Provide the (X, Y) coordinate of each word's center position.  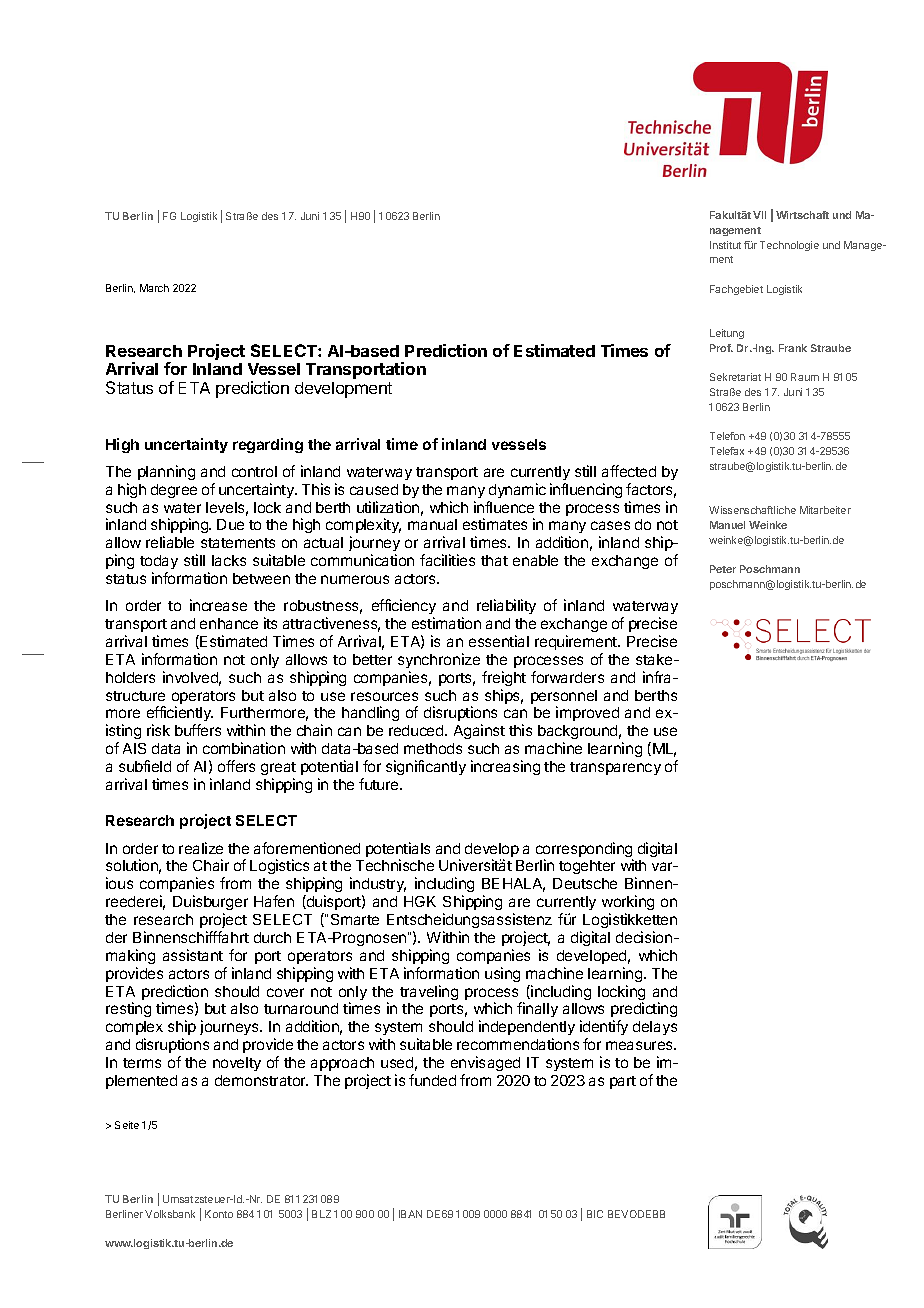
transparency (615, 768)
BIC (595, 1214)
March (154, 288)
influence (504, 507)
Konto (219, 1214)
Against (479, 731)
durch (272, 937)
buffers (198, 730)
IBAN (410, 1214)
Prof (721, 348)
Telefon (727, 436)
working (628, 904)
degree (174, 491)
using (502, 974)
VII (759, 215)
